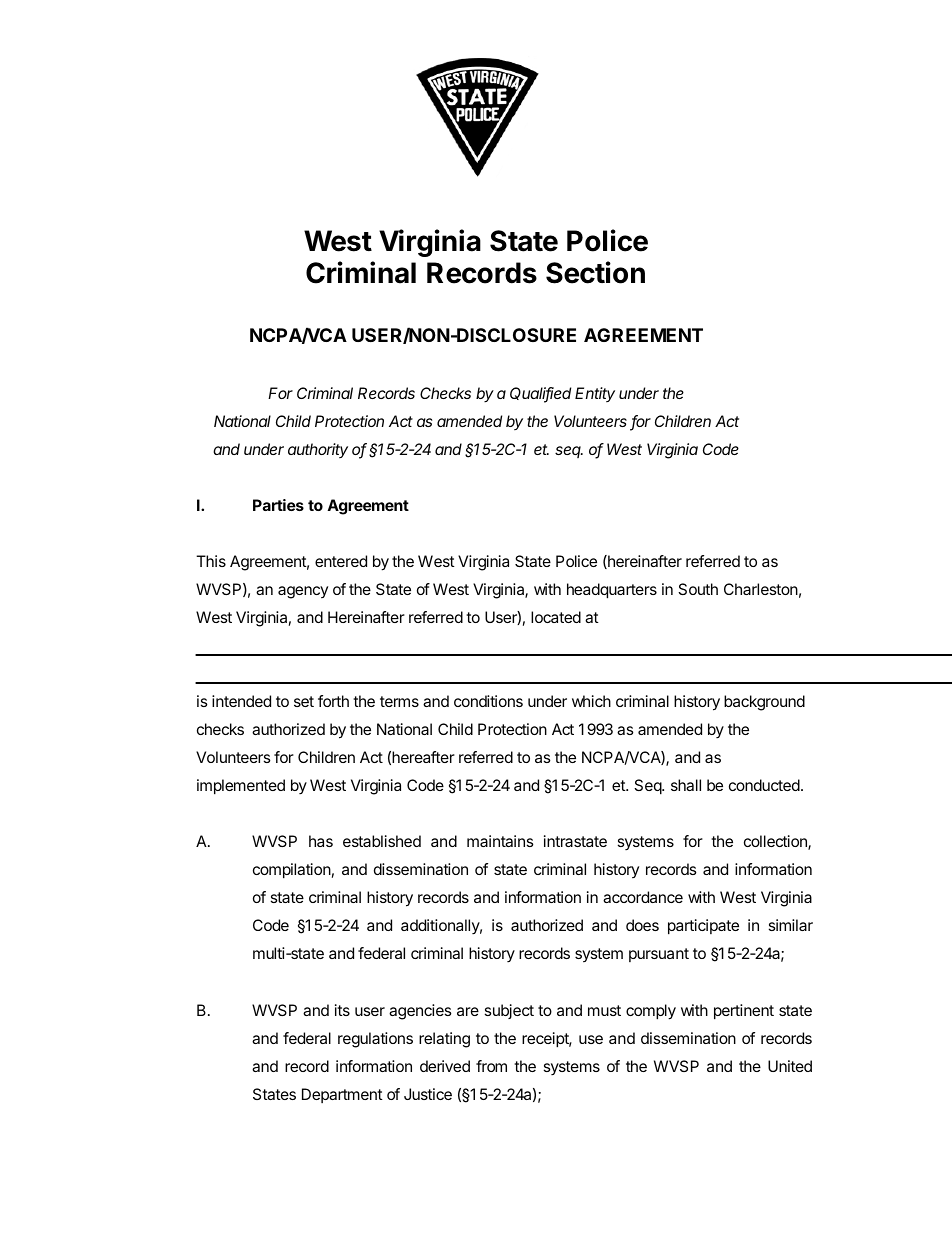 This page has height=1233, width=952. Describe the element at coordinates (318, 450) in the page. I see `authority` at that location.
